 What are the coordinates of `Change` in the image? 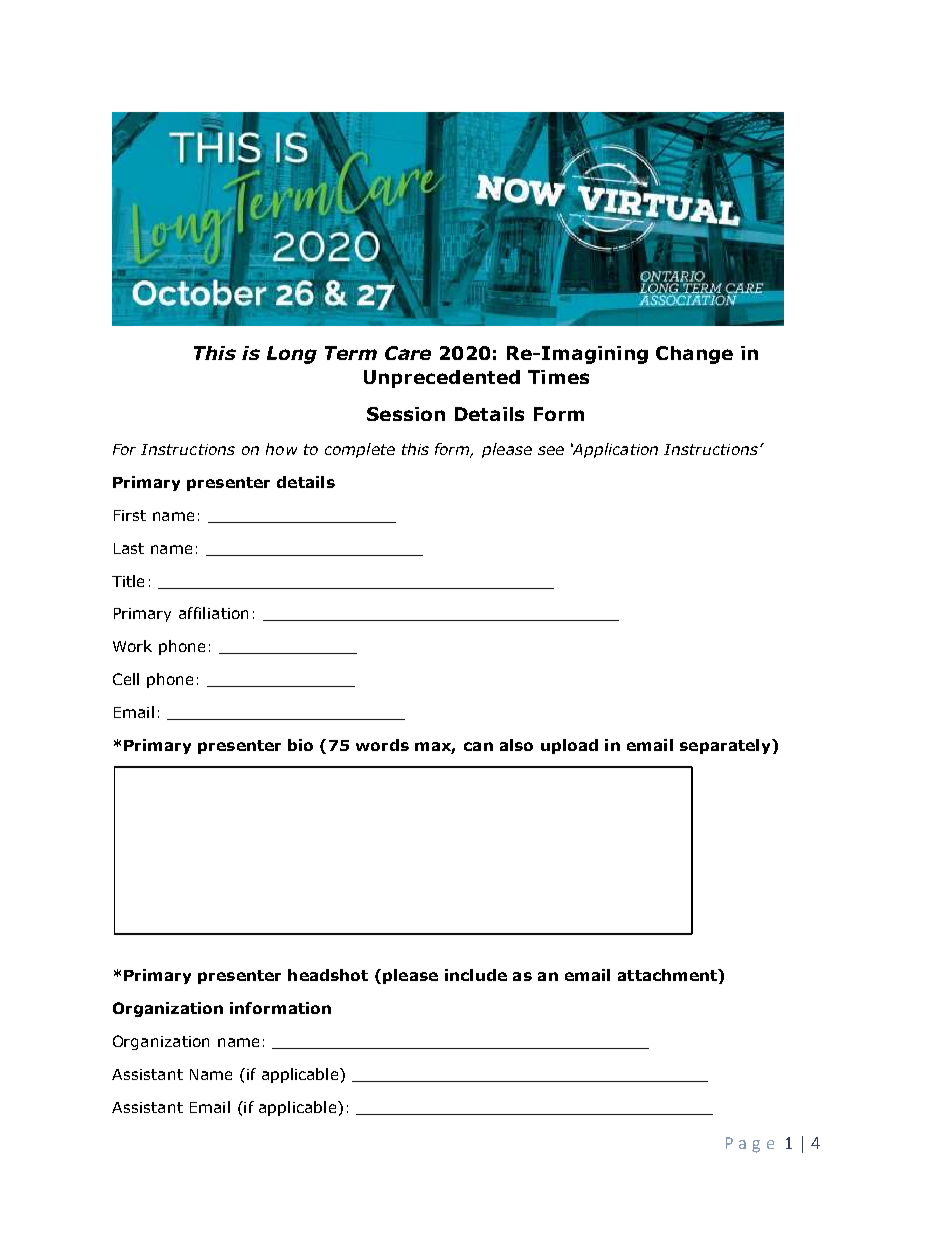 It's located at (694, 355).
